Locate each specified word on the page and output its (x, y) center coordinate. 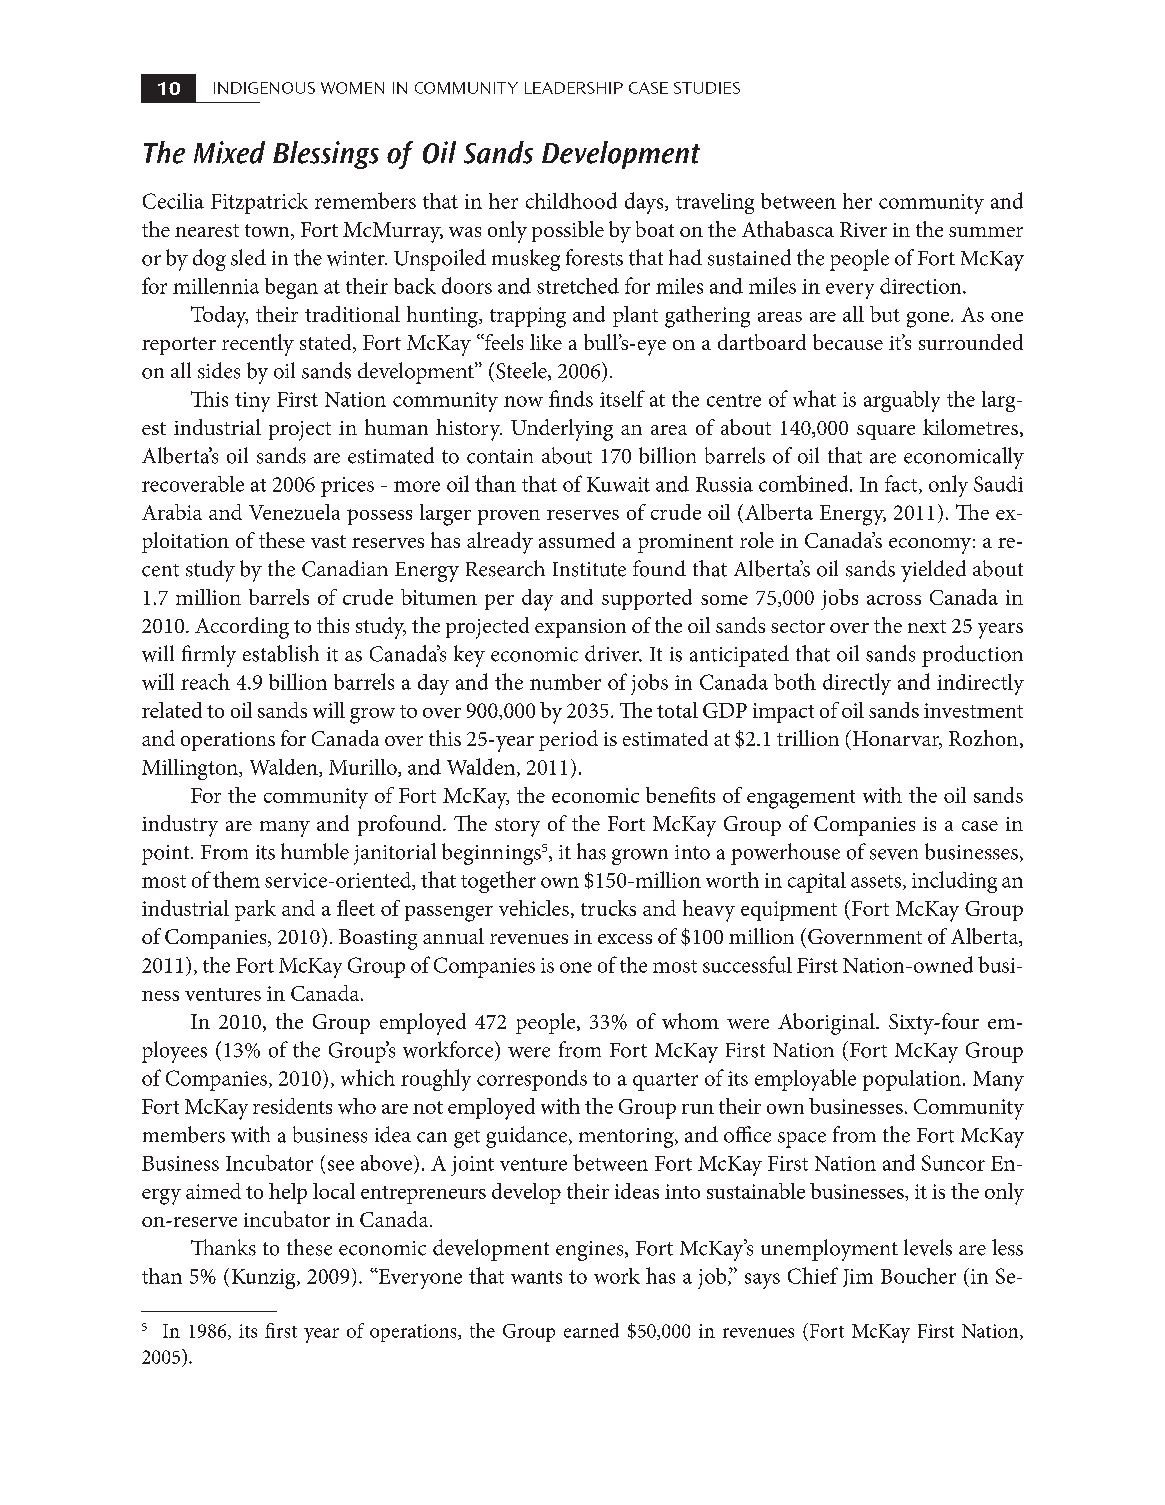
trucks (608, 908)
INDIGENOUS (264, 88)
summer (986, 232)
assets (877, 882)
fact (902, 484)
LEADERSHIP (574, 88)
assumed (577, 540)
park (255, 910)
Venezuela (294, 512)
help (288, 1193)
